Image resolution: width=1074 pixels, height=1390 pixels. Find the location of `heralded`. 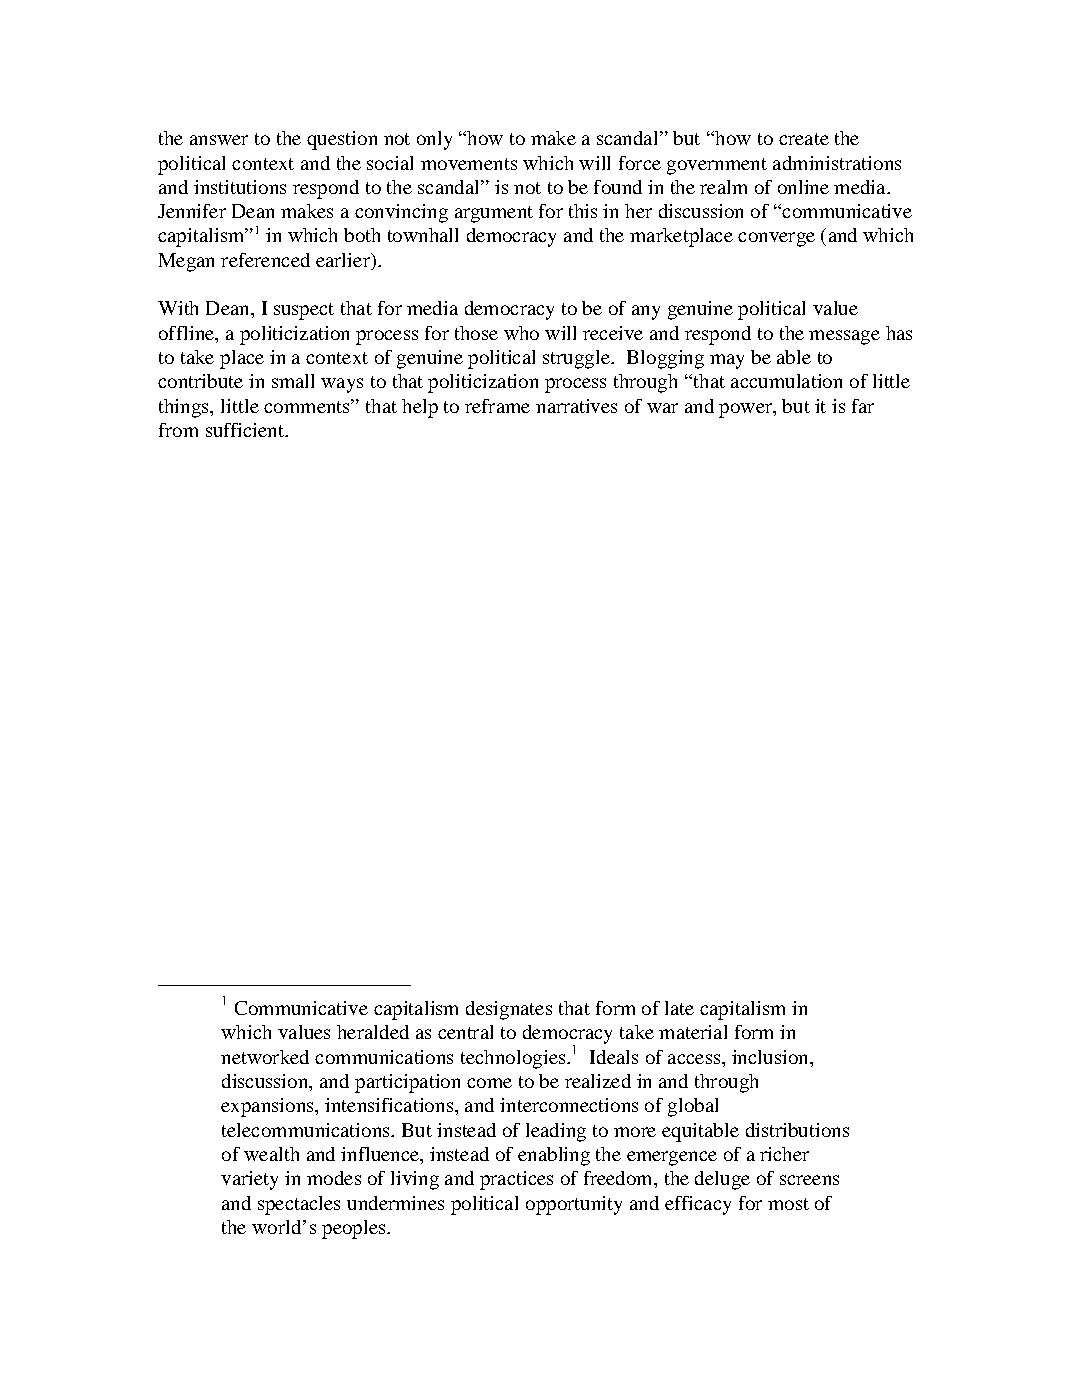

heralded is located at coordinates (373, 1032).
